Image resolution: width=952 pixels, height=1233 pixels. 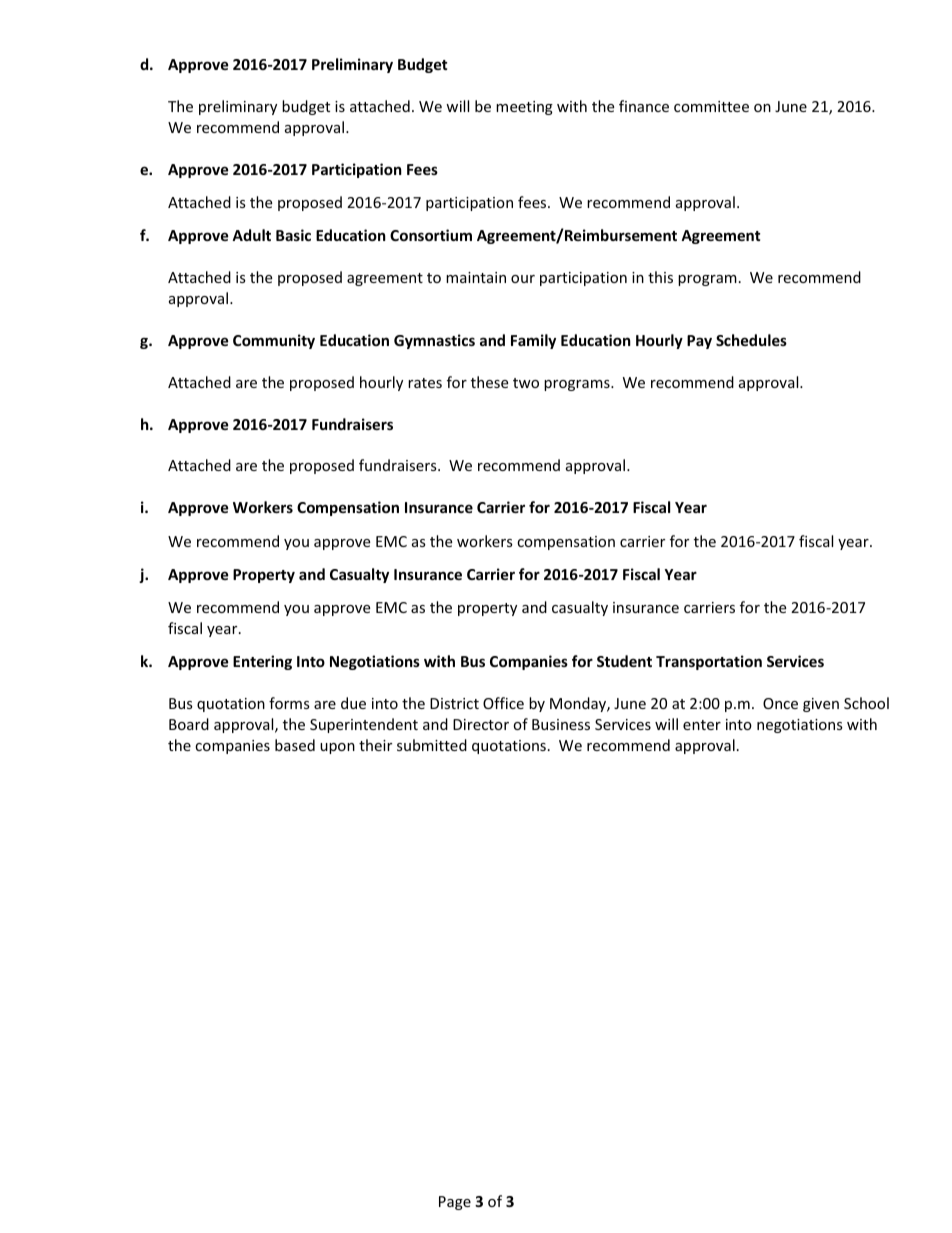 What do you see at coordinates (251, 235) in the screenshot?
I see `Adult` at bounding box center [251, 235].
